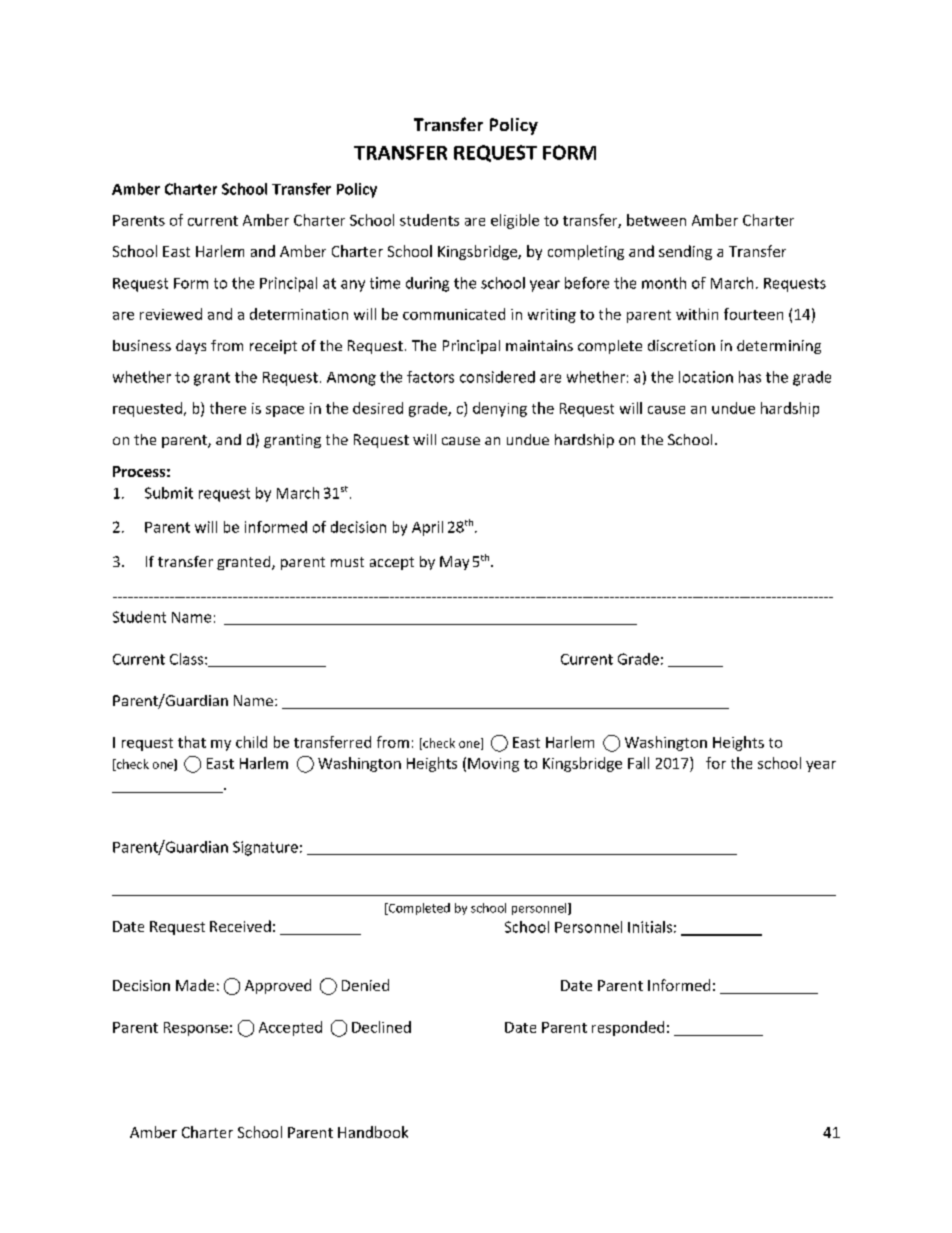  What do you see at coordinates (427, 284) in the screenshot?
I see `during` at bounding box center [427, 284].
